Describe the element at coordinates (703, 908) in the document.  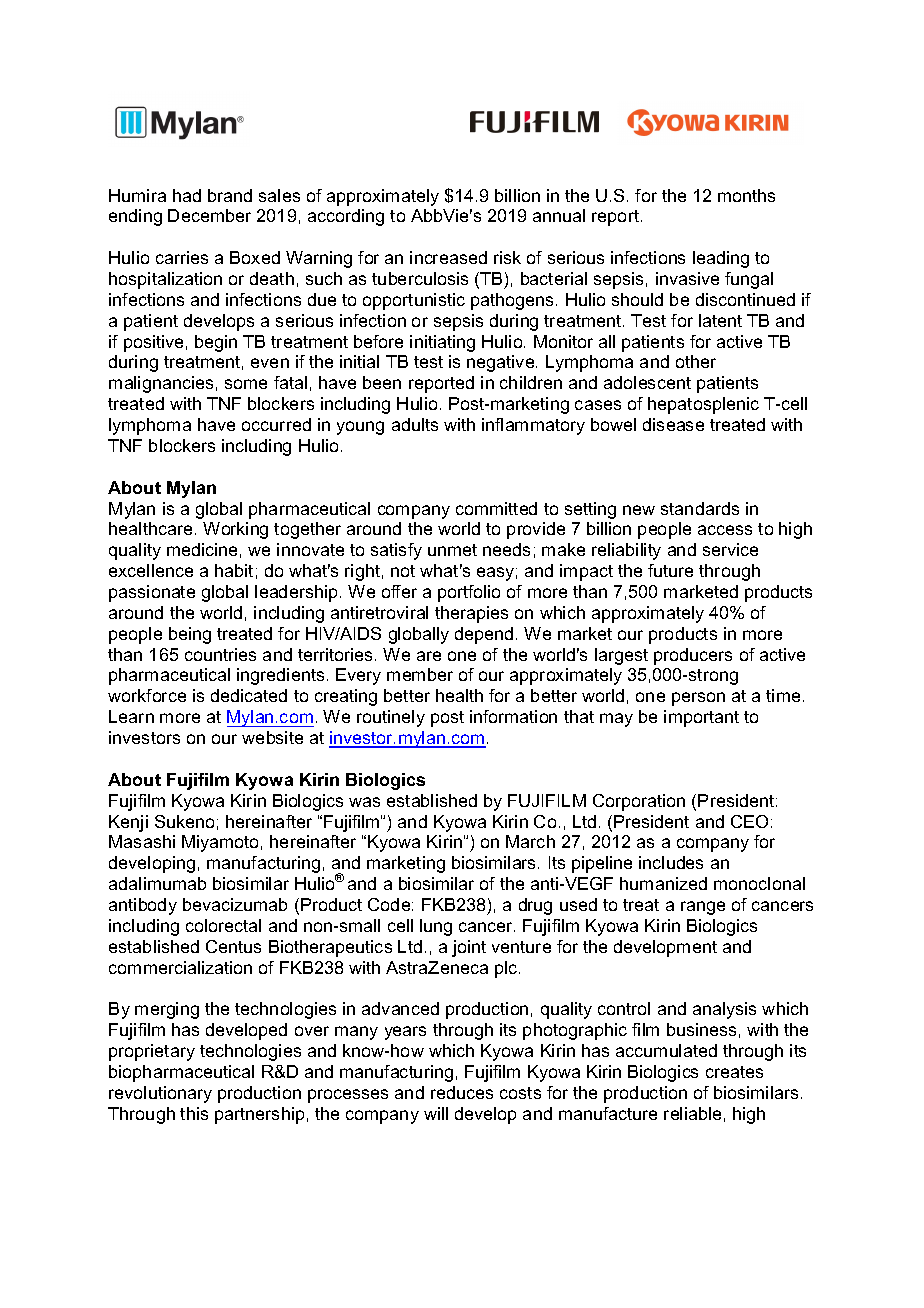
I see `range` at that location.
